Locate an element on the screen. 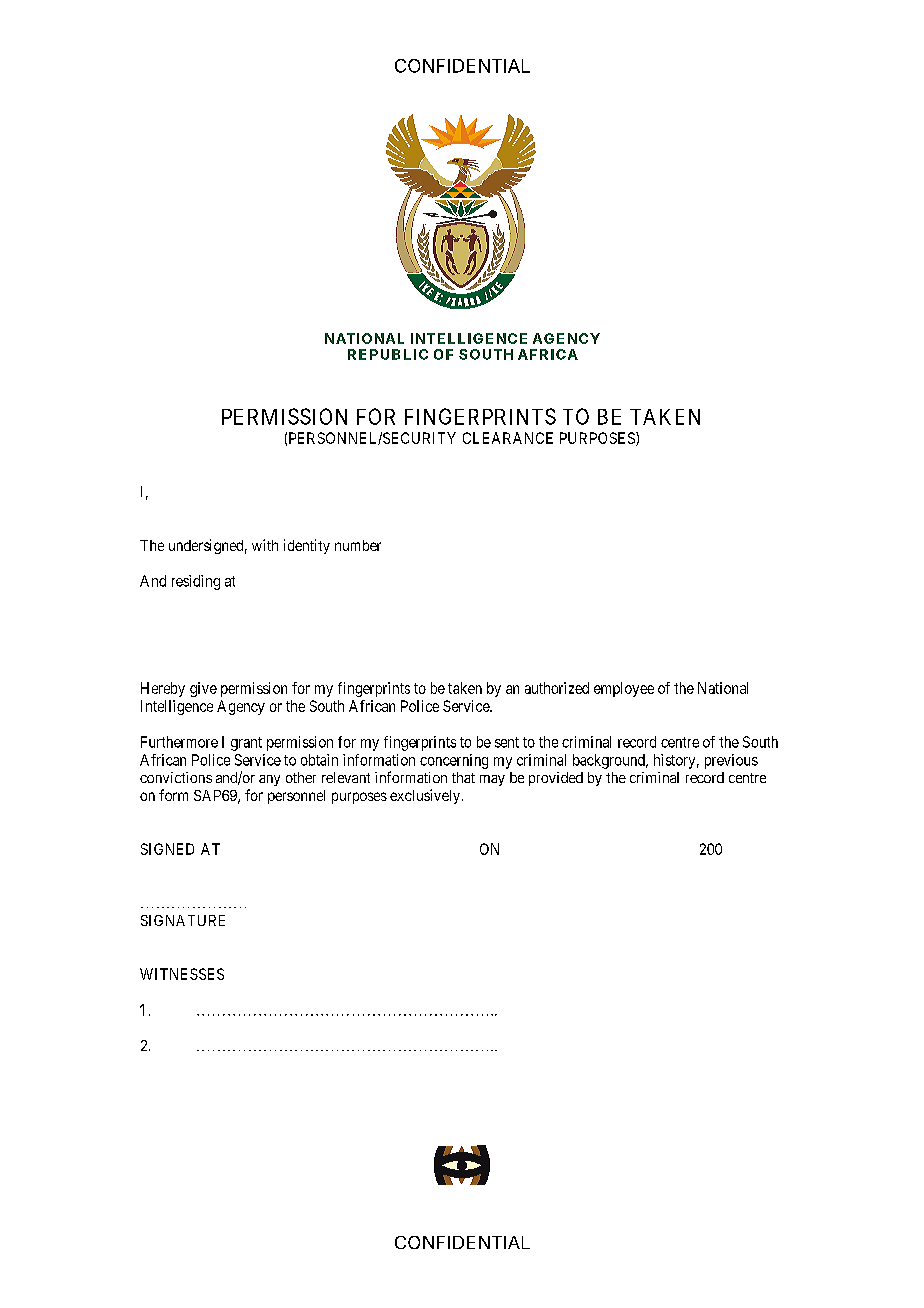 The image size is (924, 1308). grant is located at coordinates (246, 744).
